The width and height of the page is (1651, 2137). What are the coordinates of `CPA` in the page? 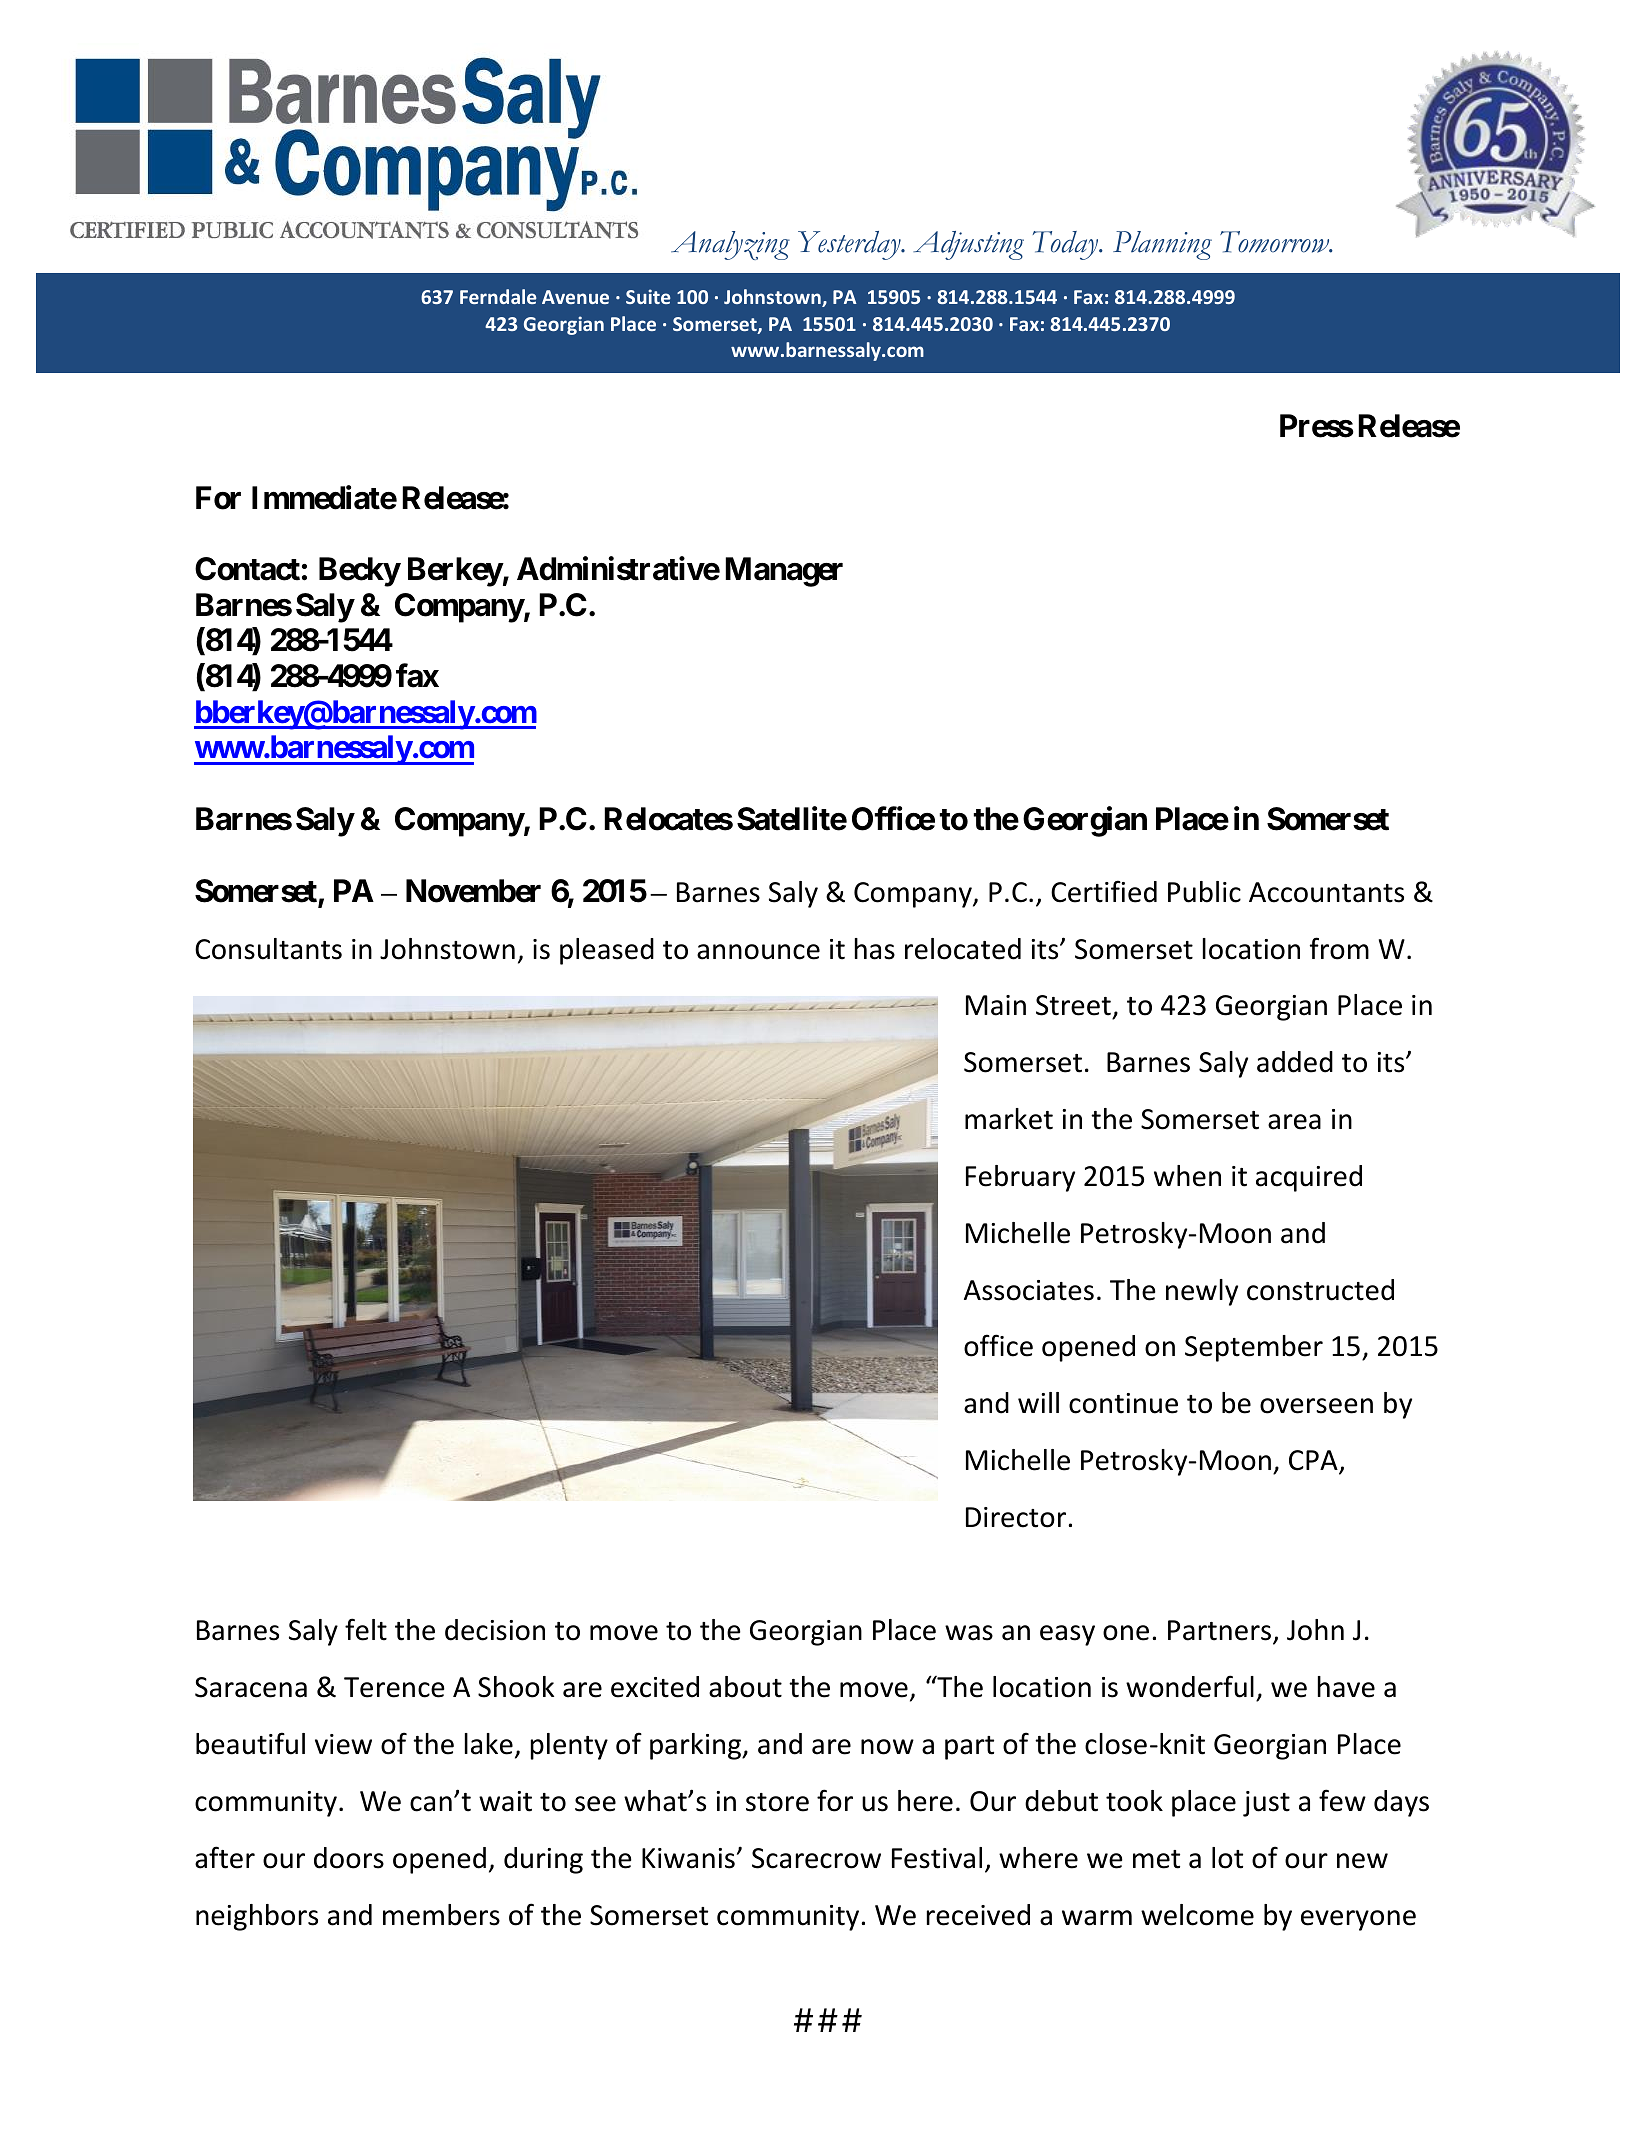 It's located at (1314, 1461).
